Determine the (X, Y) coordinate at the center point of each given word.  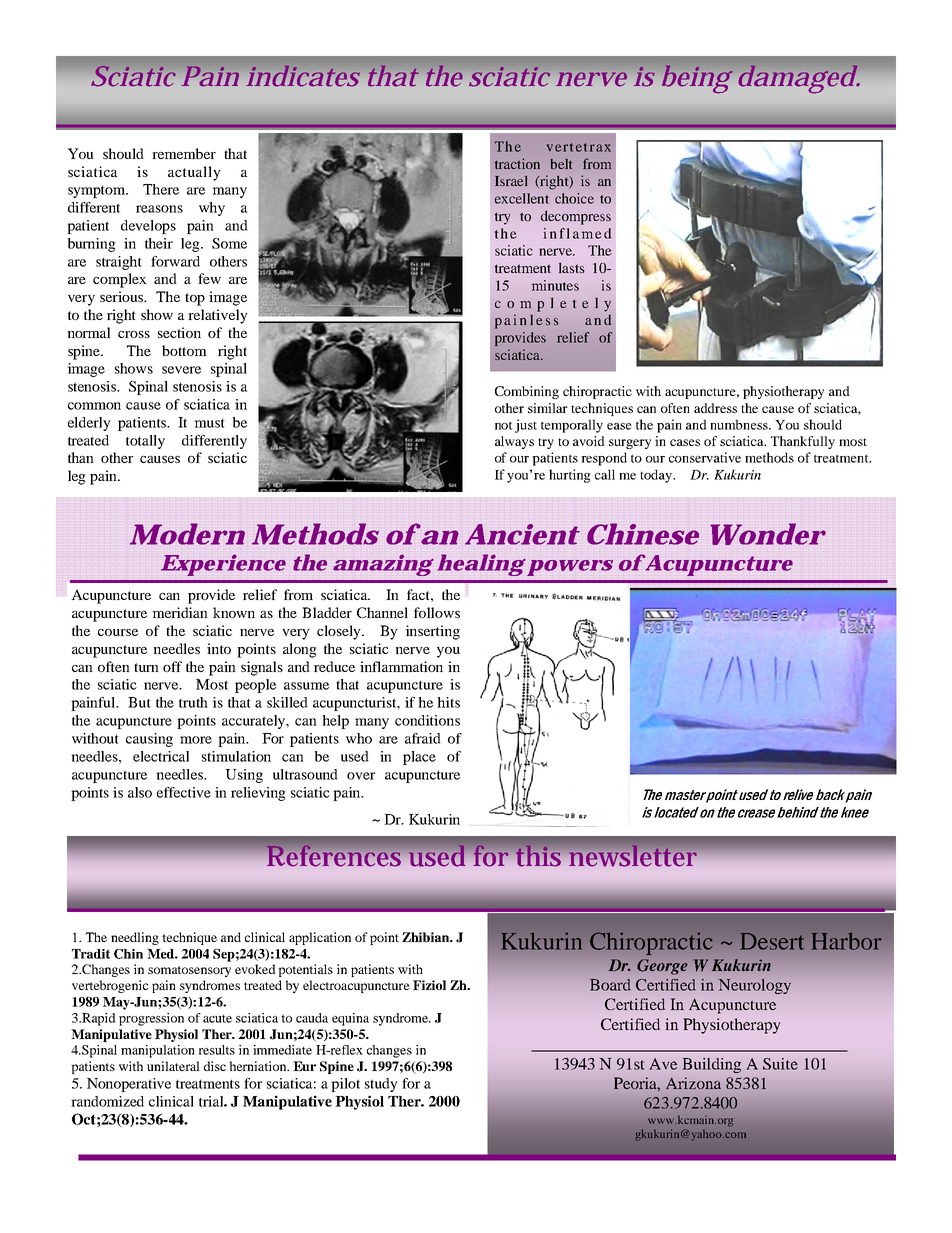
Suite (780, 1064)
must (209, 423)
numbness (740, 424)
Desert (772, 941)
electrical (161, 756)
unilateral (173, 1066)
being (697, 79)
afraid (423, 738)
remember (184, 153)
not (504, 425)
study (381, 1085)
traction (517, 163)
